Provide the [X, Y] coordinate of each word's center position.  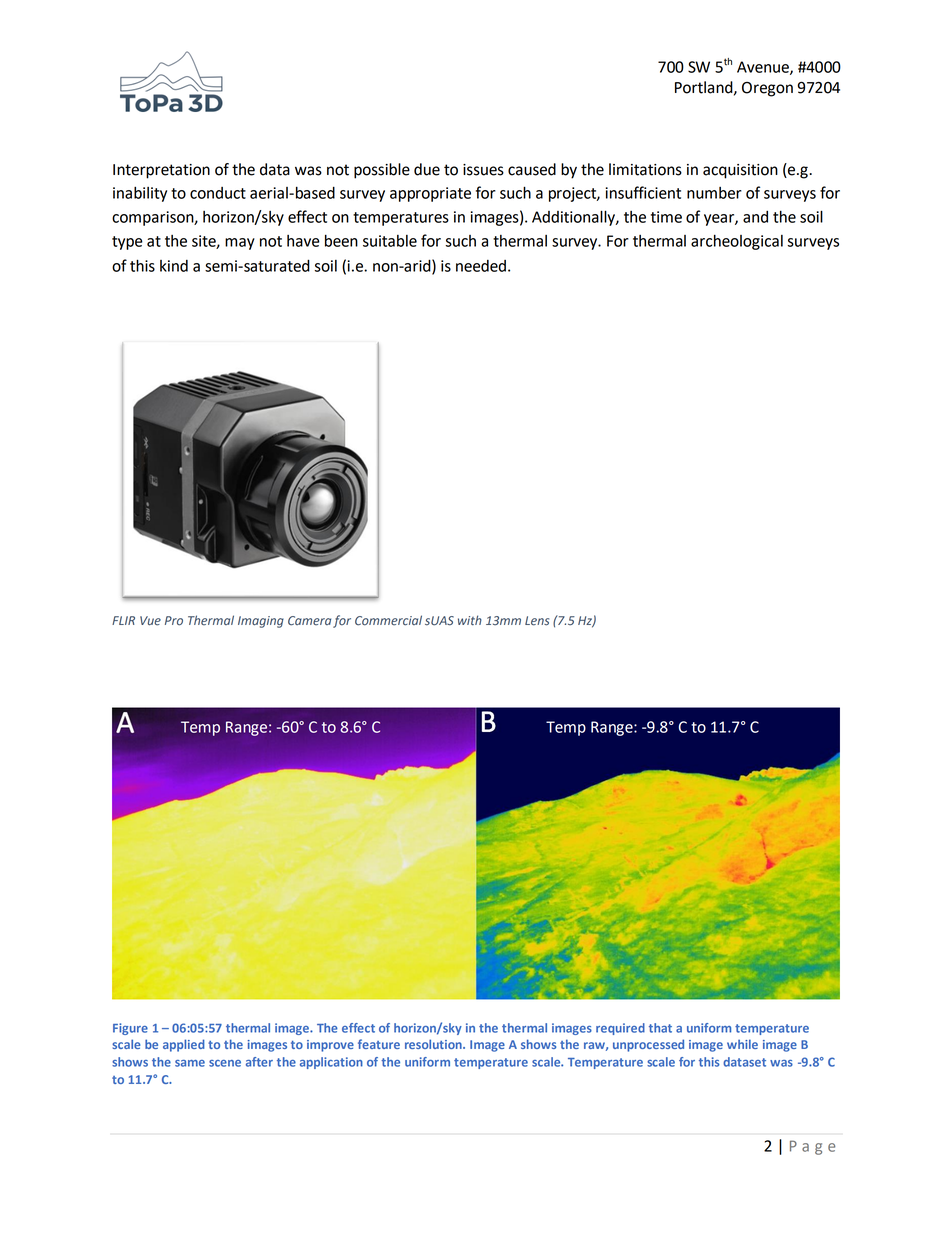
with [470, 620]
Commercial [388, 620]
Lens [537, 621]
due [427, 169]
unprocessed [648, 1045]
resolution [434, 1044]
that [660, 1028]
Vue [150, 621]
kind [174, 266]
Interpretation [161, 171]
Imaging [261, 622]
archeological [737, 242]
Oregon [767, 89]
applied [184, 1045]
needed [481, 266]
